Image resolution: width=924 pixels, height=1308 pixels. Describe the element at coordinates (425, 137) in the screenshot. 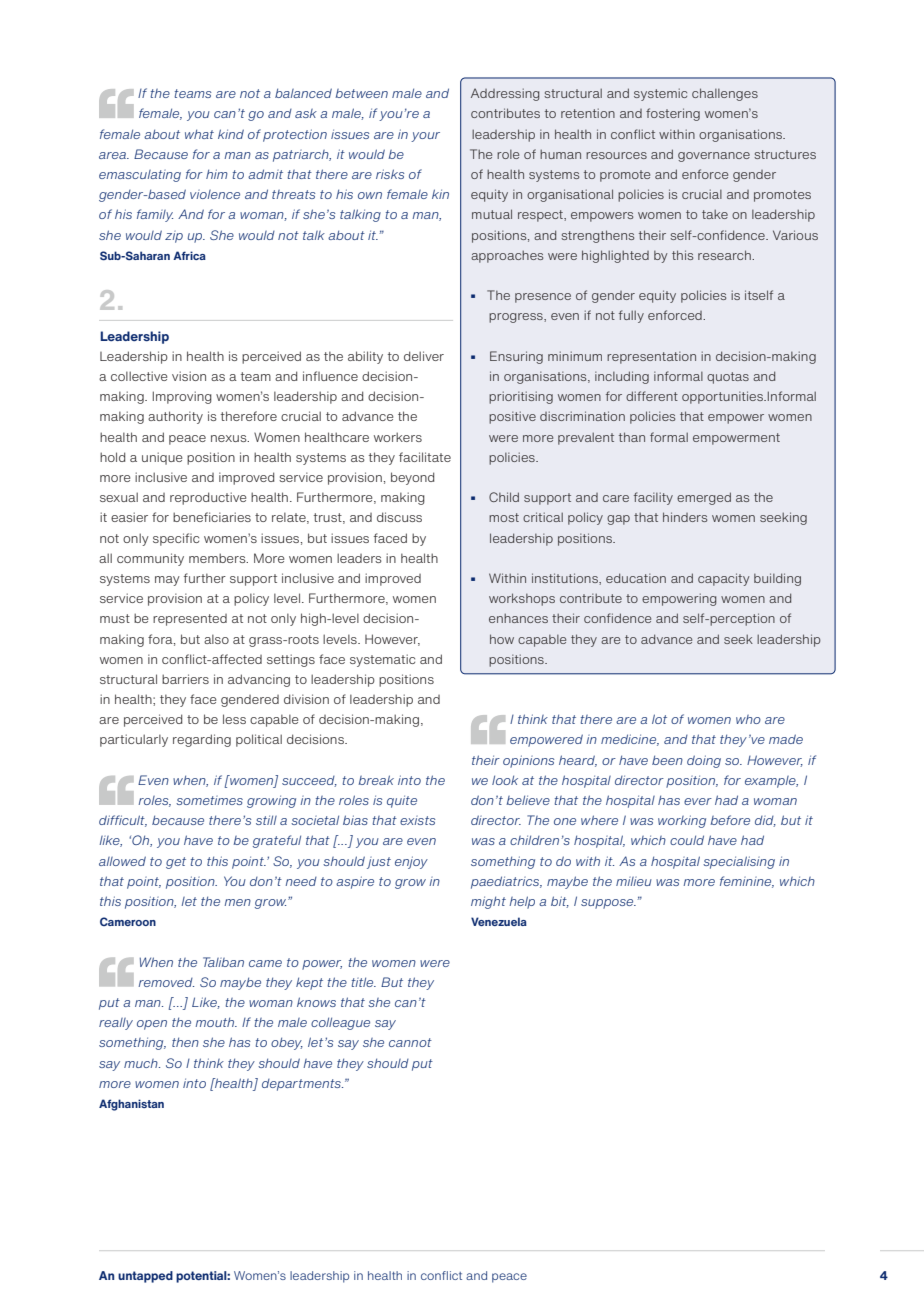

I see `your` at that location.
